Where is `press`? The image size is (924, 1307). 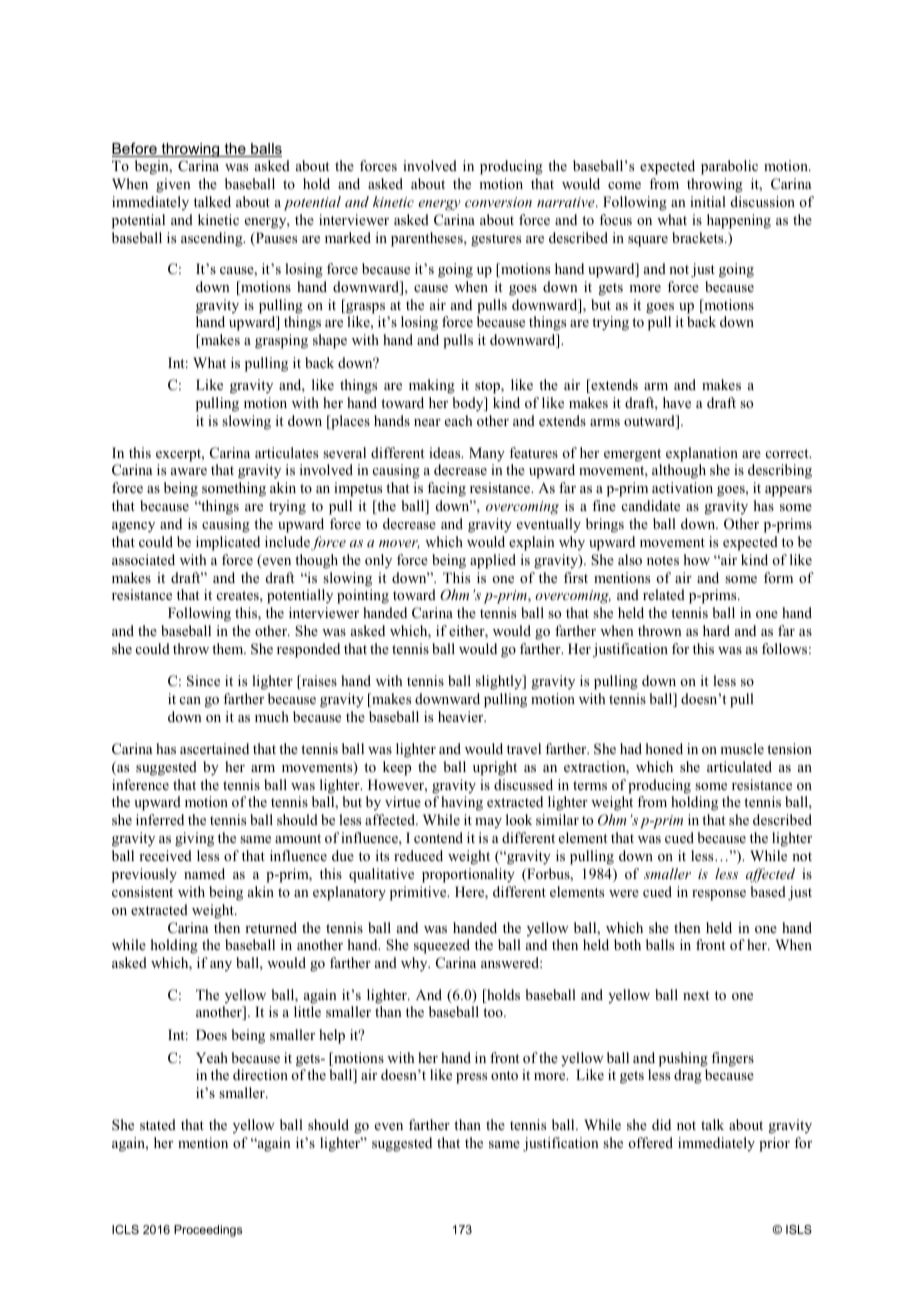 press is located at coordinates (471, 1078).
